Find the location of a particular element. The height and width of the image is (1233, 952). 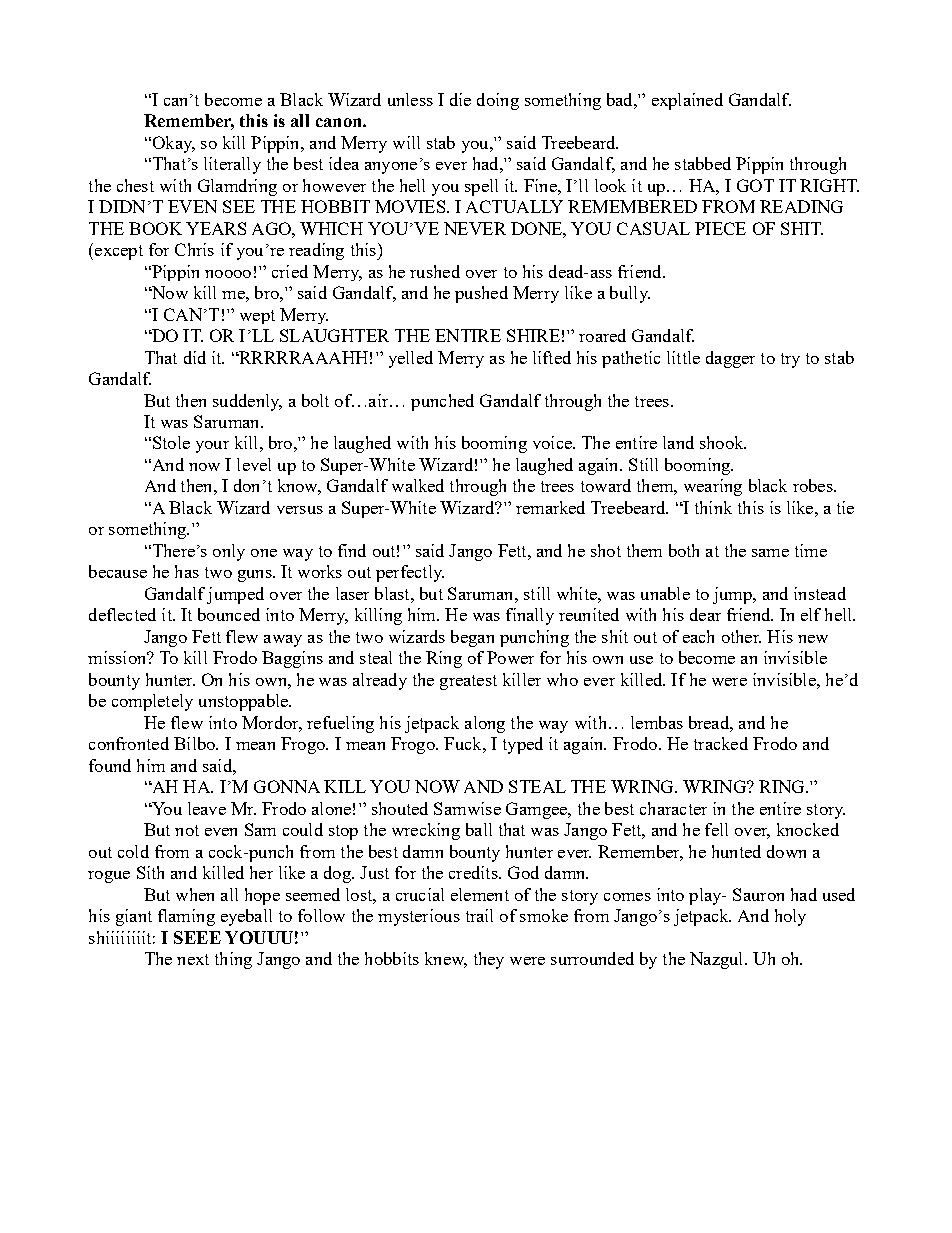

began is located at coordinates (472, 638).
